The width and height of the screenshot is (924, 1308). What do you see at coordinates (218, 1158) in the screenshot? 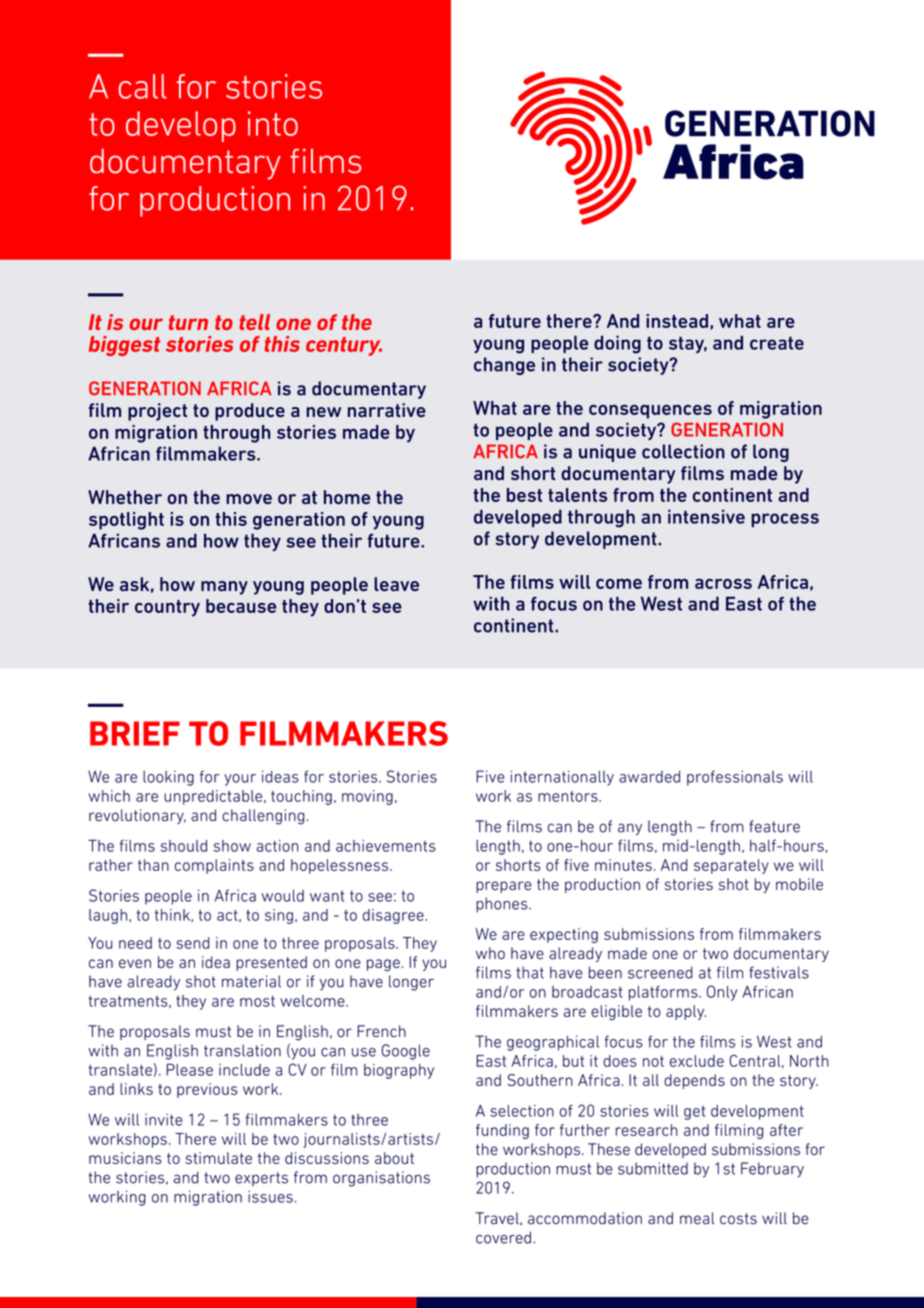
I see `stimulate` at bounding box center [218, 1158].
